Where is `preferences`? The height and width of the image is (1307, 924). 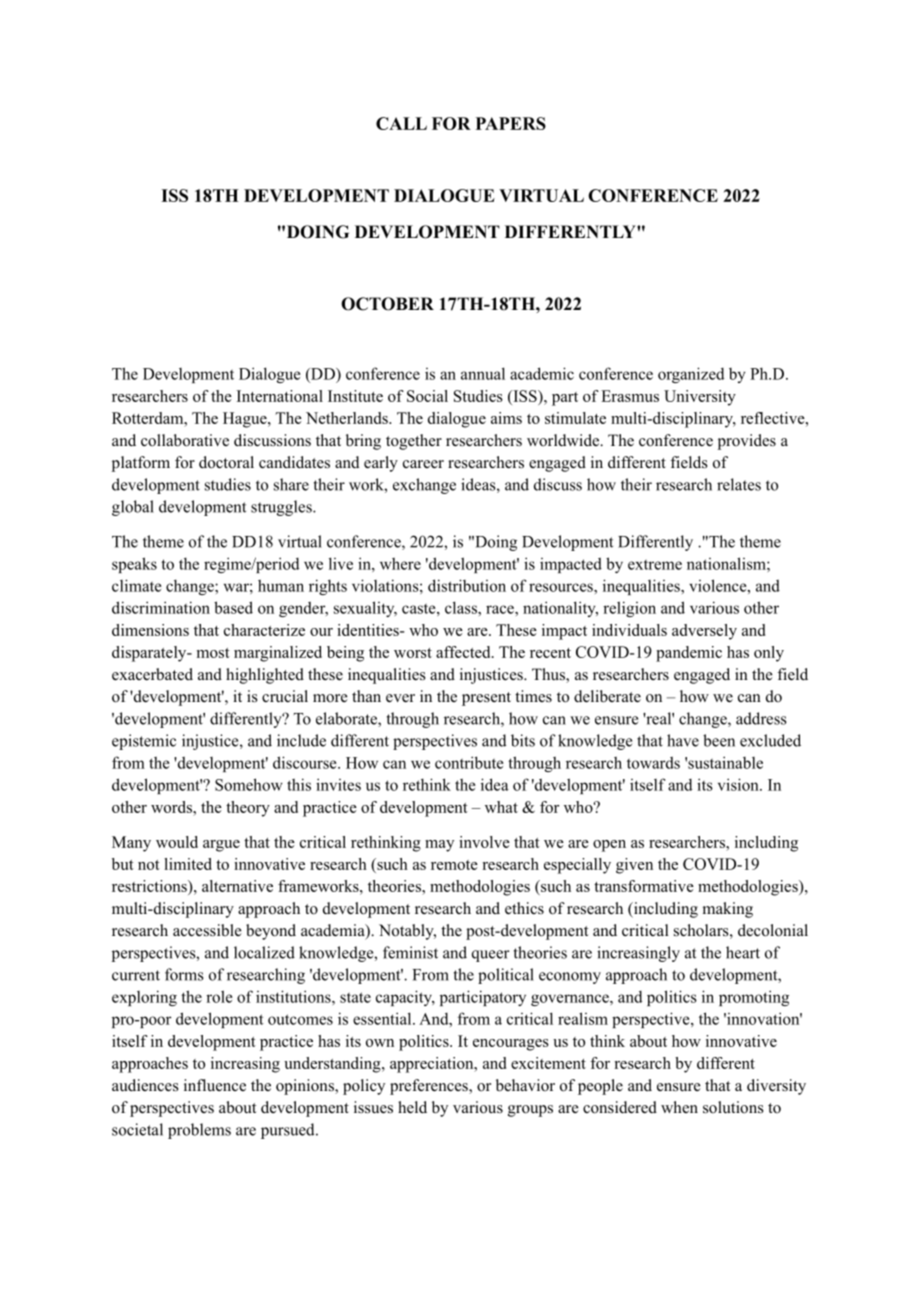 preferences is located at coordinates (430, 1087).
